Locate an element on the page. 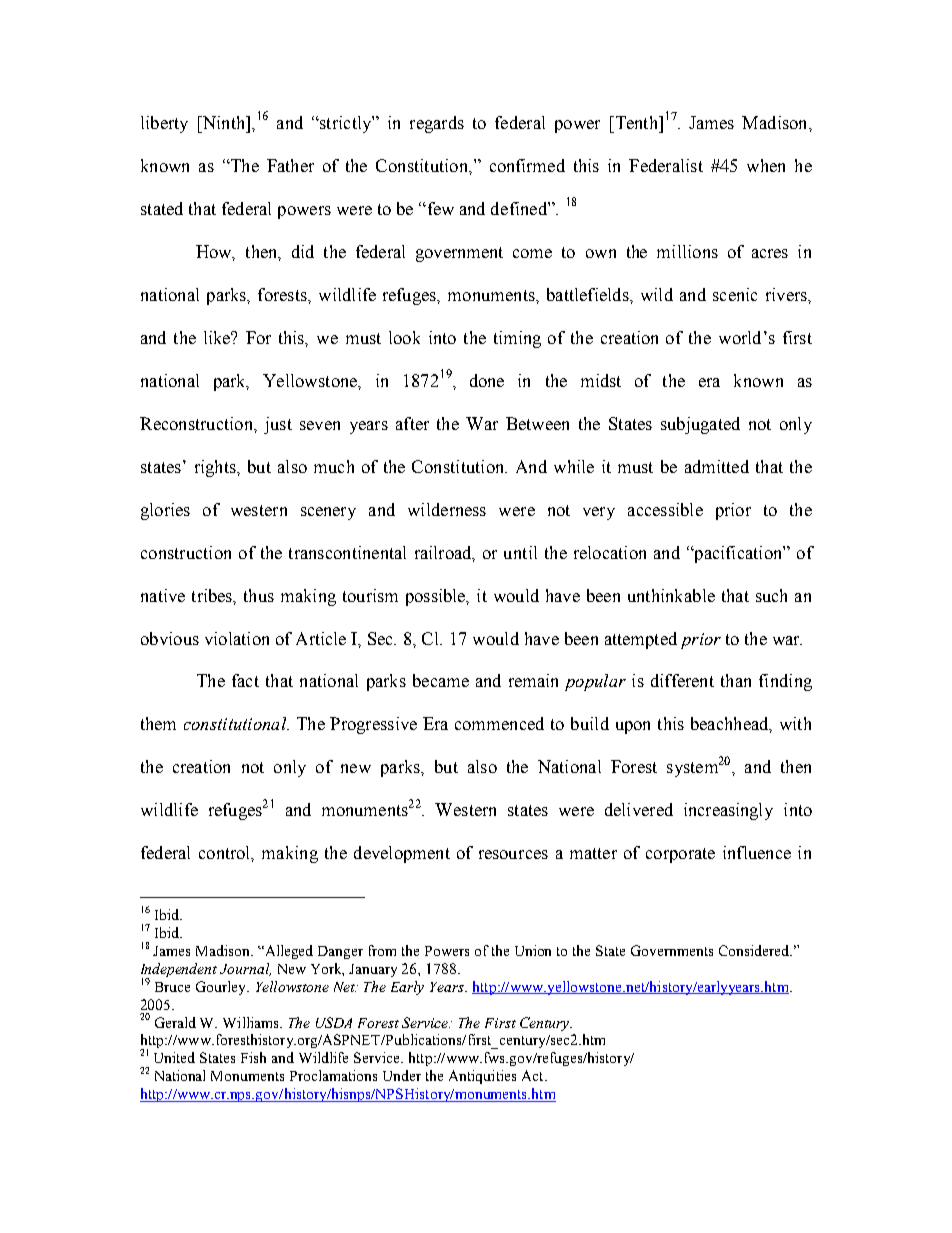 This document has height=1233, width=952. when is located at coordinates (766, 165).
